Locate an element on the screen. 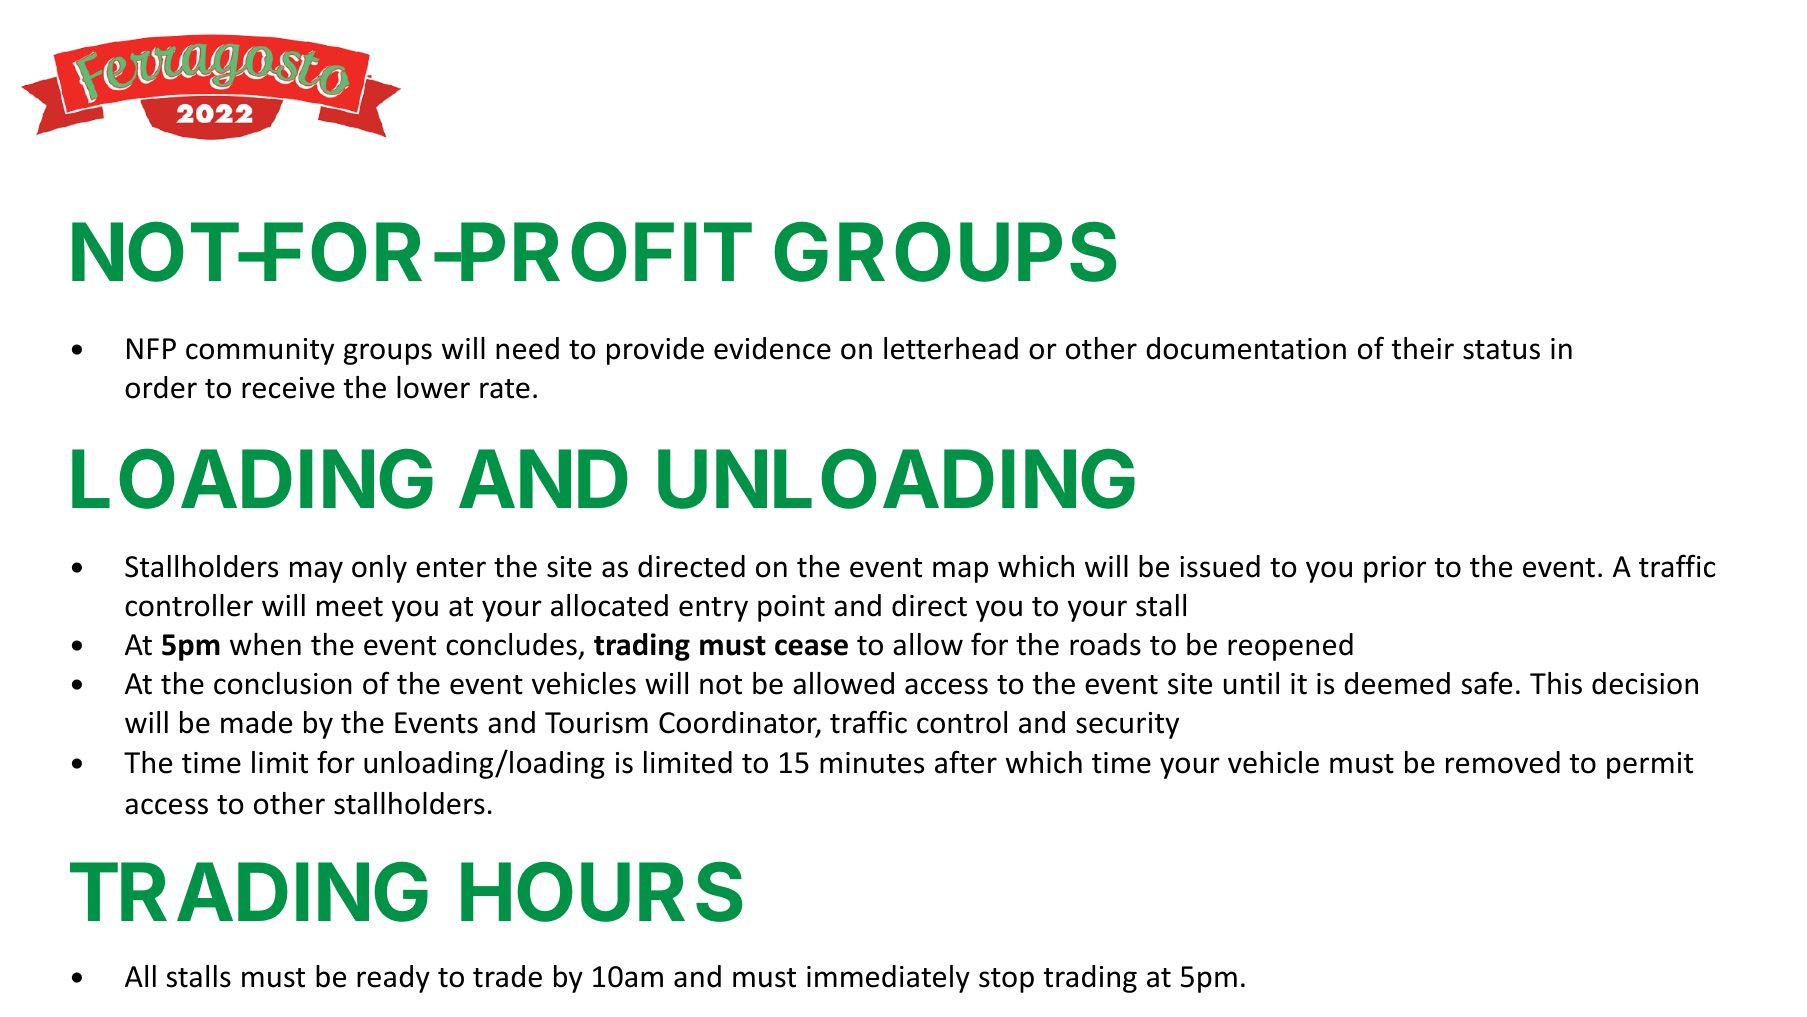 This screenshot has height=1017, width=1807. ready is located at coordinates (393, 979).
